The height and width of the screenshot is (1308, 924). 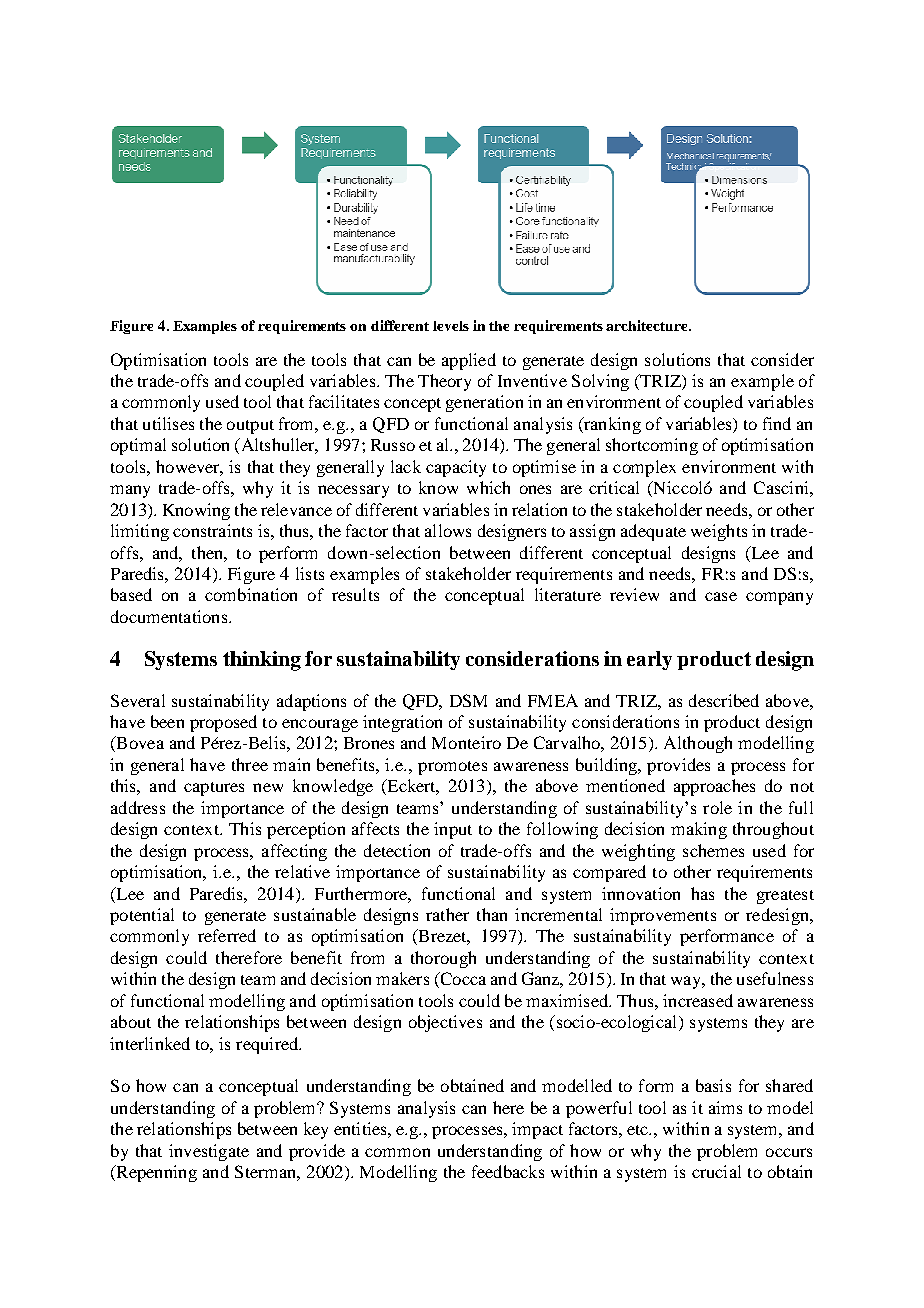 What do you see at coordinates (209, 1152) in the screenshot?
I see `investigate` at bounding box center [209, 1152].
